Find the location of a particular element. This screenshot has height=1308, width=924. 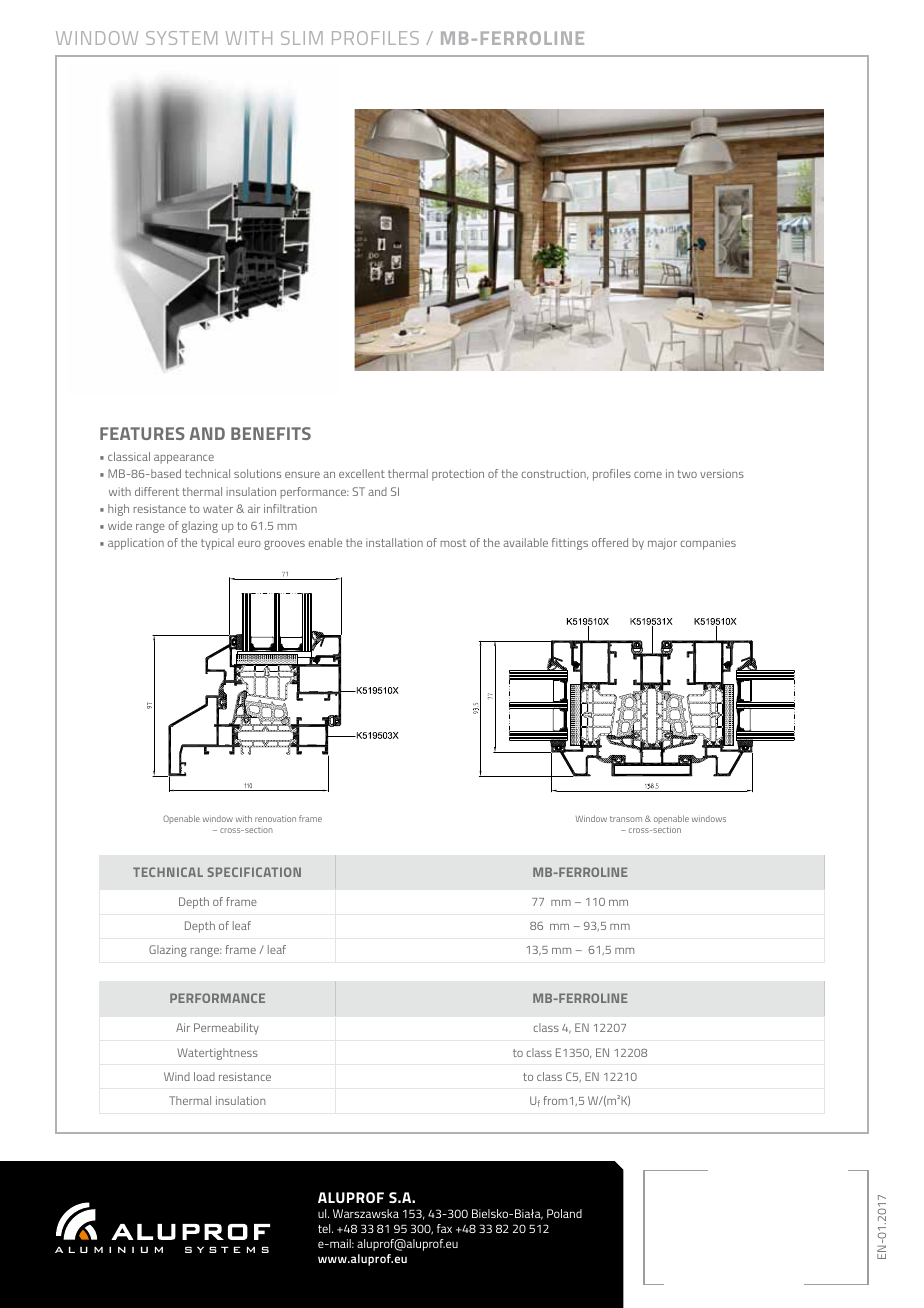

installation is located at coordinates (394, 542).
